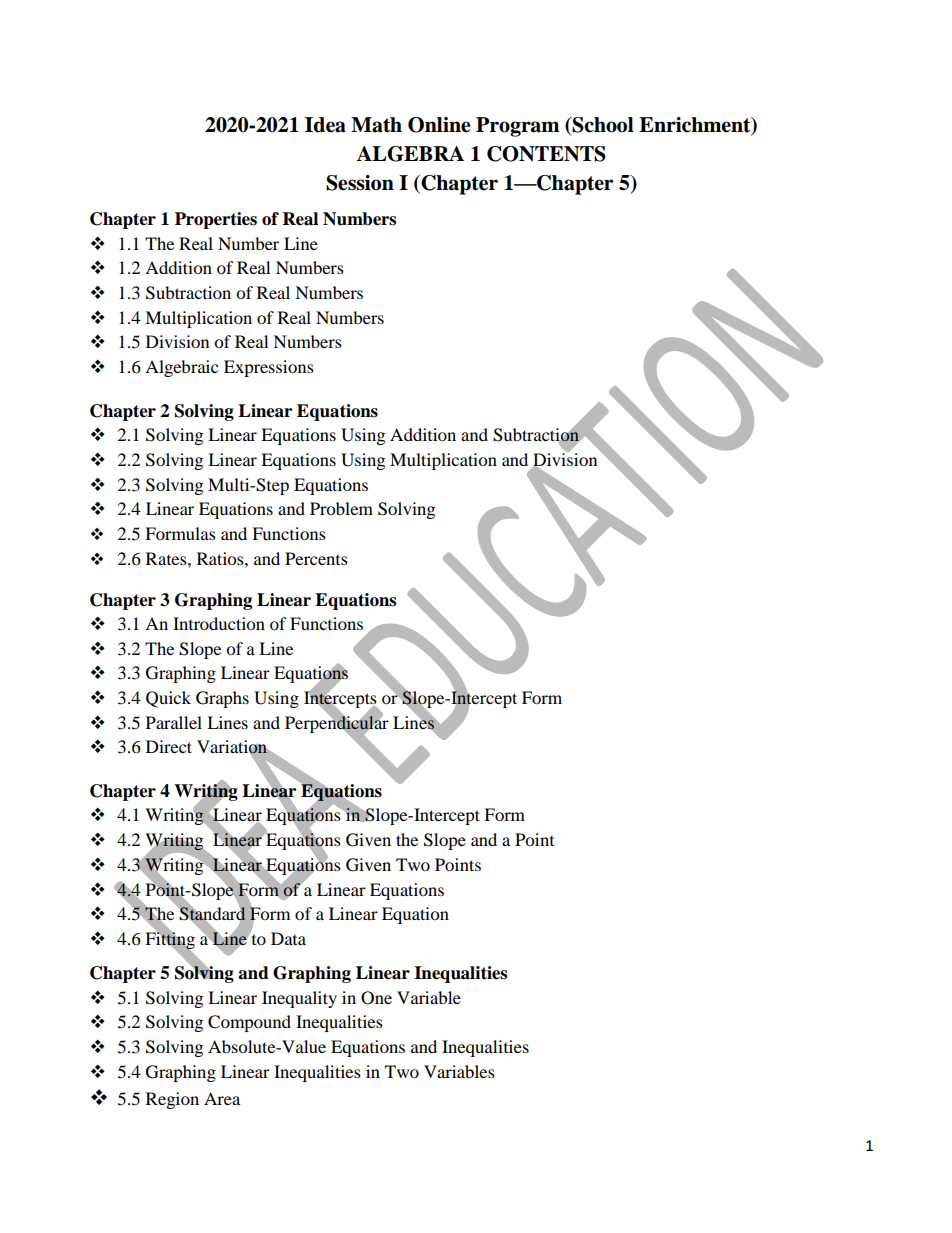  What do you see at coordinates (376, 125) in the screenshot?
I see `Math` at bounding box center [376, 125].
